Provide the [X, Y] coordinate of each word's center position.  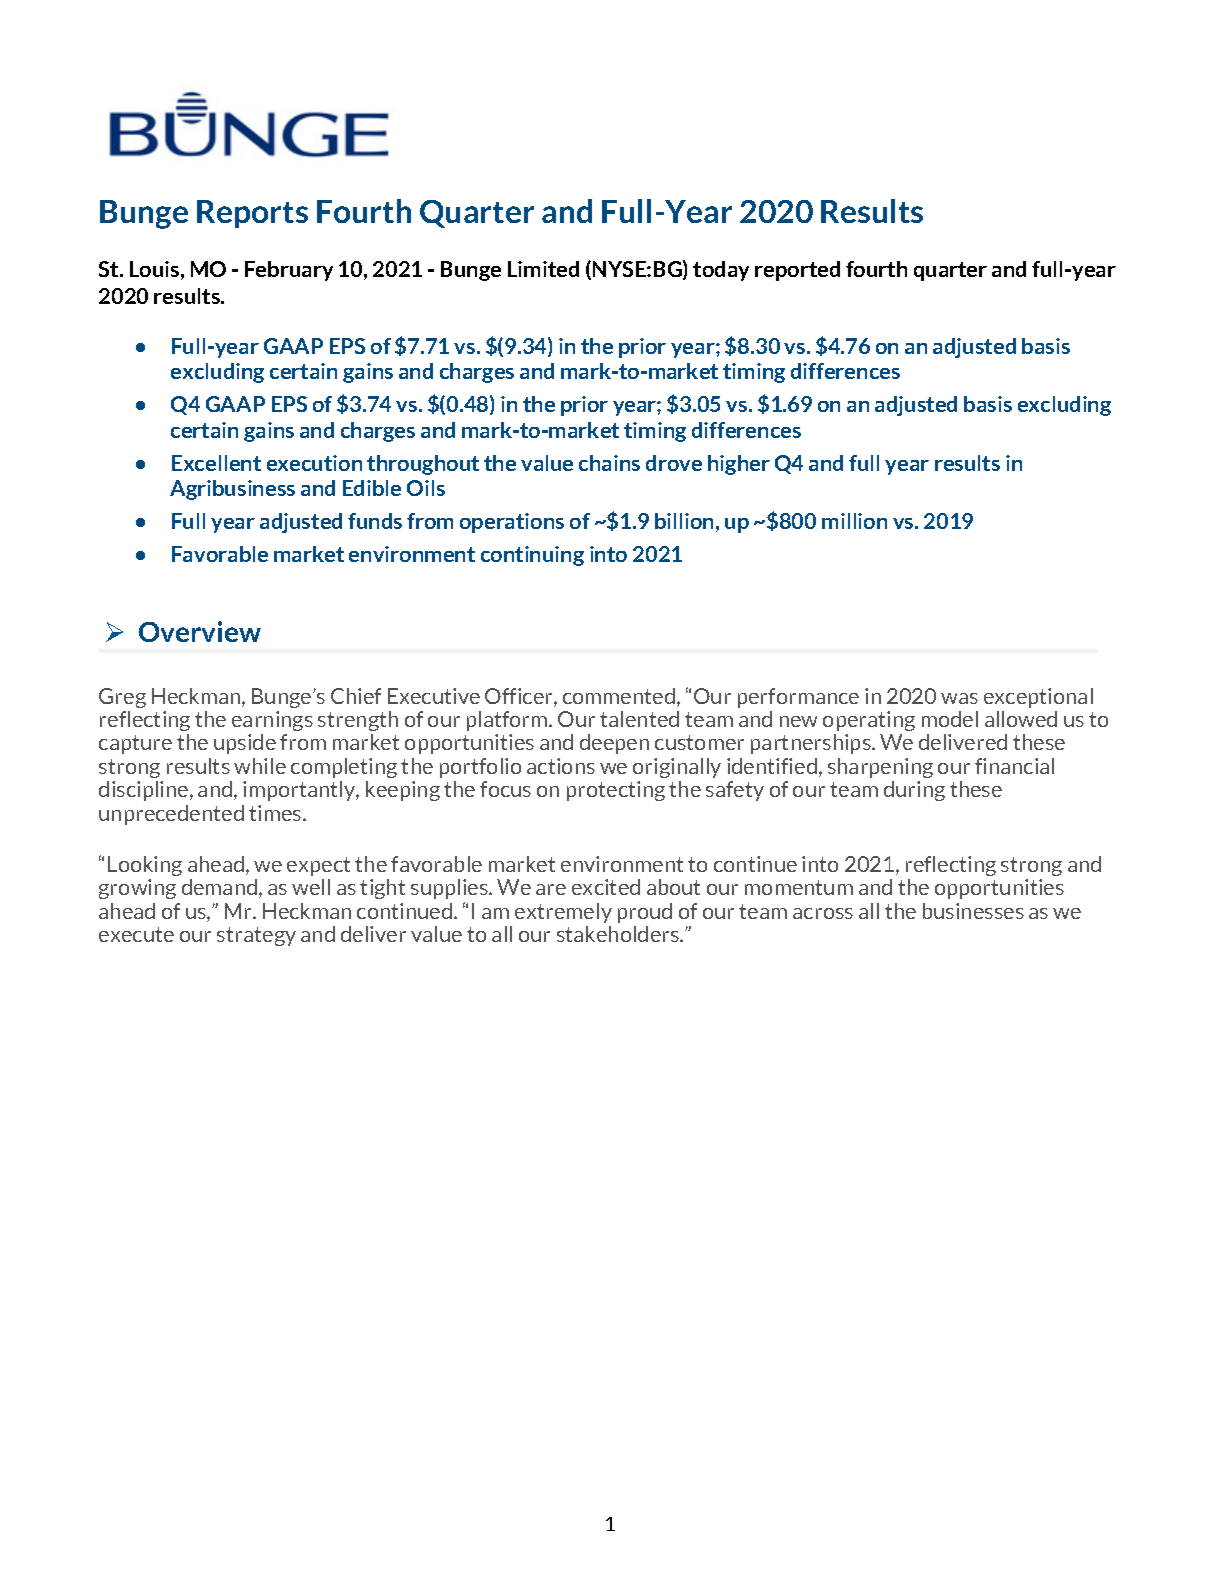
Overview [200, 631]
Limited [543, 269]
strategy [256, 936]
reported [797, 271]
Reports [252, 214]
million [854, 521]
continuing [532, 556]
